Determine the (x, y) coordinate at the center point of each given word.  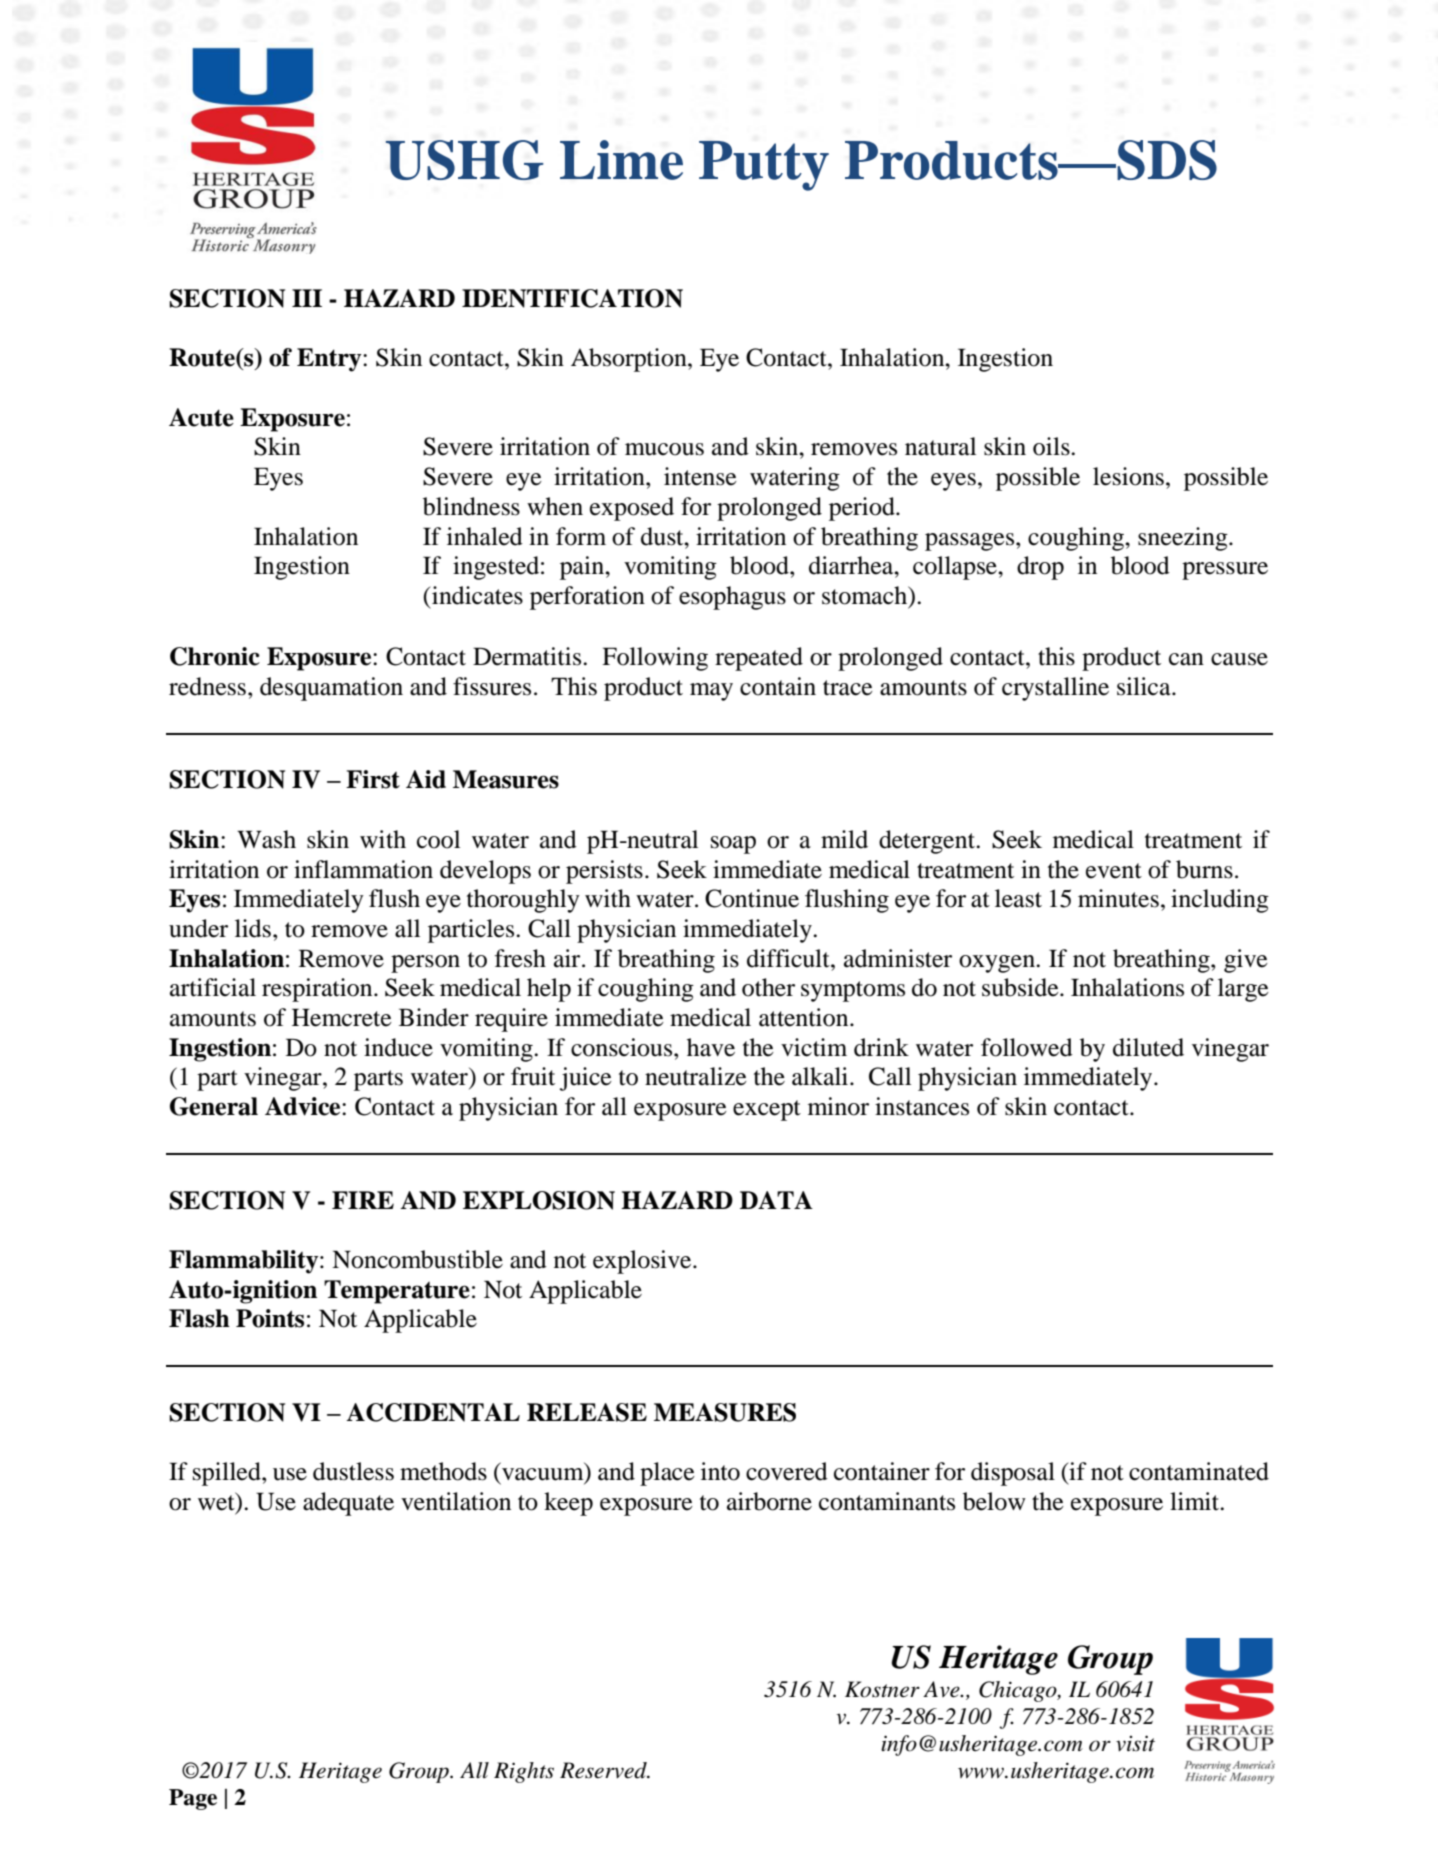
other (768, 987)
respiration (318, 990)
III (307, 298)
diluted (1148, 1047)
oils (1052, 446)
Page (193, 1799)
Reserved (604, 1770)
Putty (764, 166)
